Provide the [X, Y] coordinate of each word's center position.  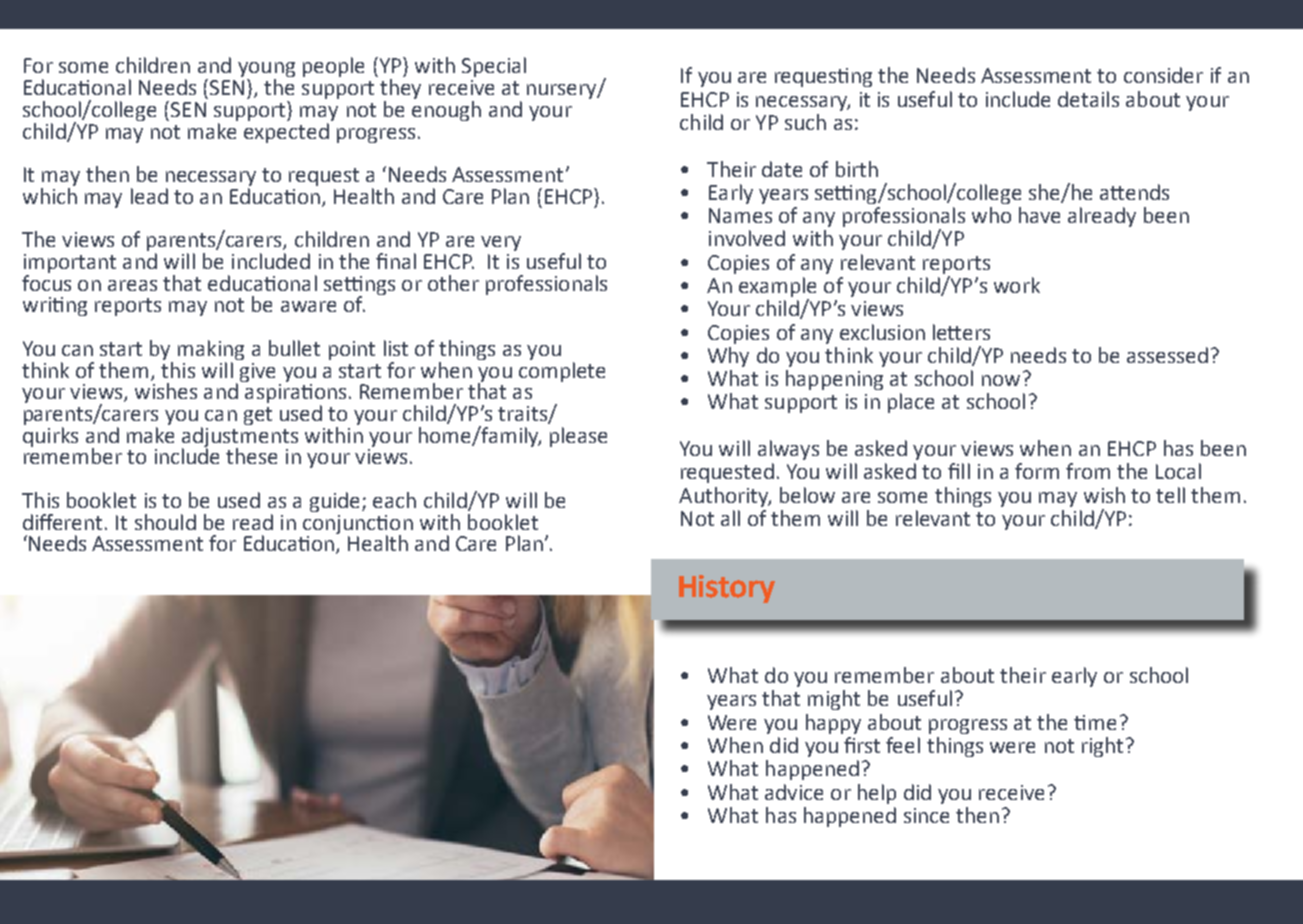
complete [562, 370]
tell [1170, 495]
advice [794, 792]
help [877, 794]
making [211, 350]
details [1088, 99]
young [266, 71]
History [727, 589]
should [165, 522]
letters [961, 332]
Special [494, 67]
